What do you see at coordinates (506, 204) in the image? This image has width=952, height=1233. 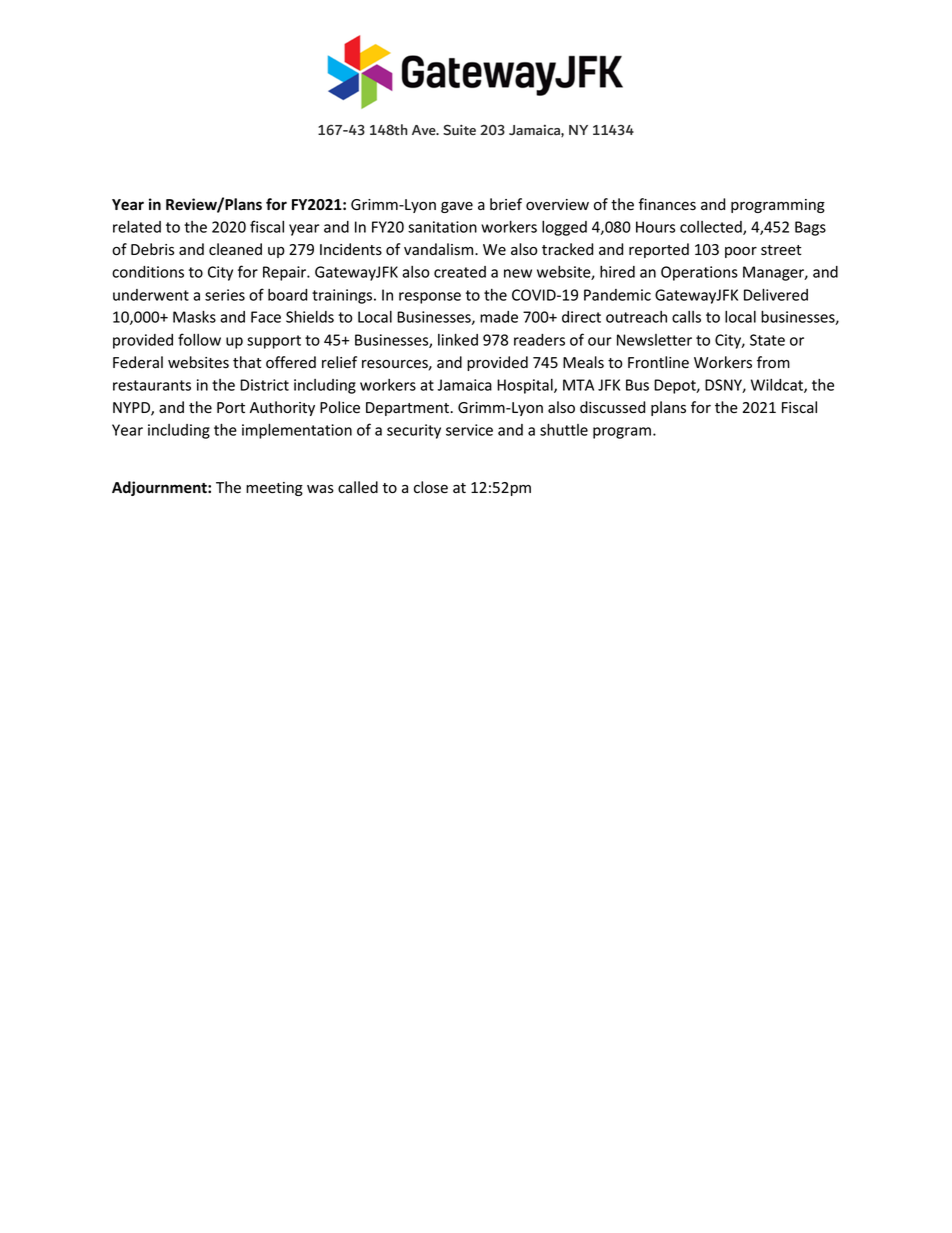 I see `brief` at bounding box center [506, 204].
